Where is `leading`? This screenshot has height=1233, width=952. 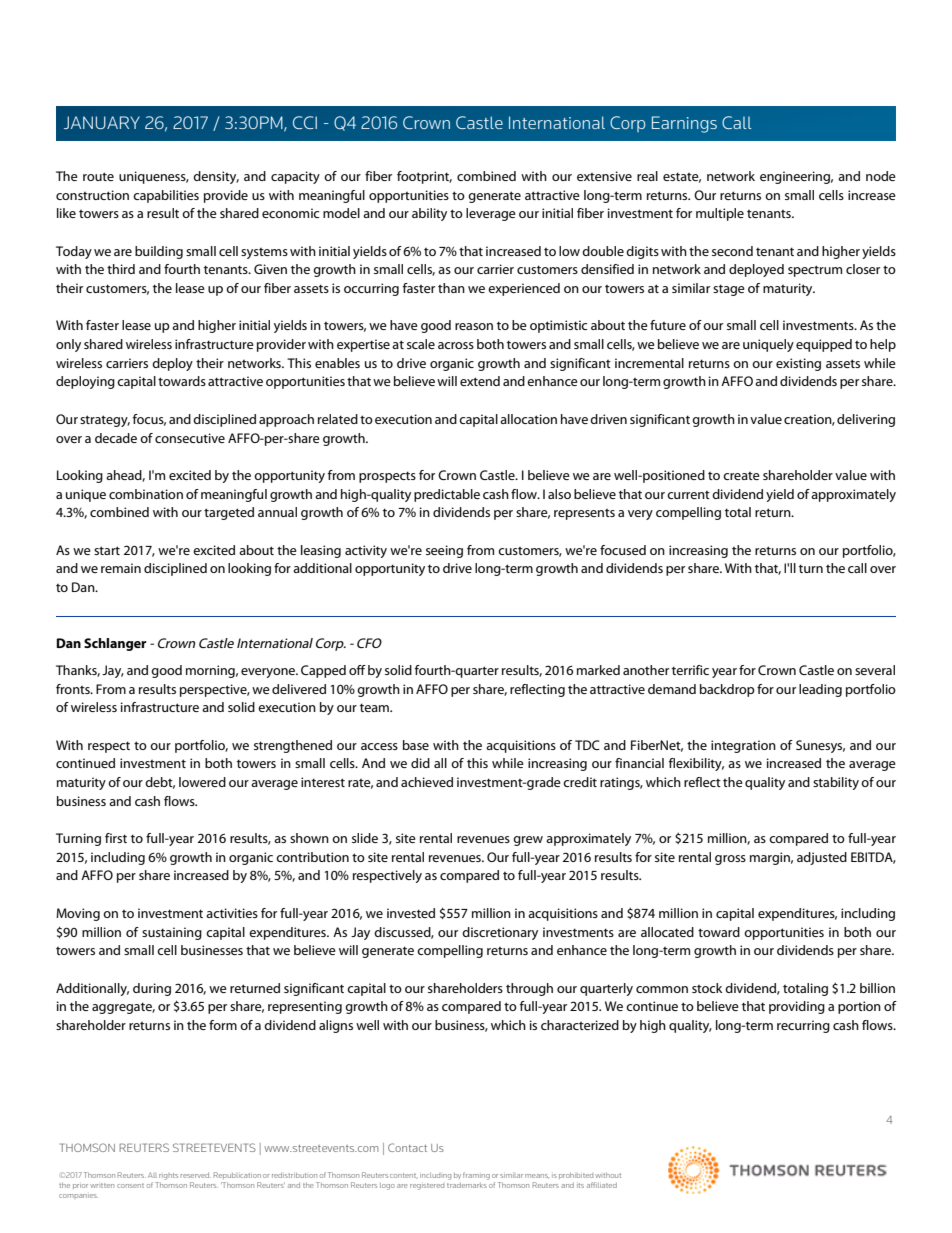
leading is located at coordinates (820, 690).
